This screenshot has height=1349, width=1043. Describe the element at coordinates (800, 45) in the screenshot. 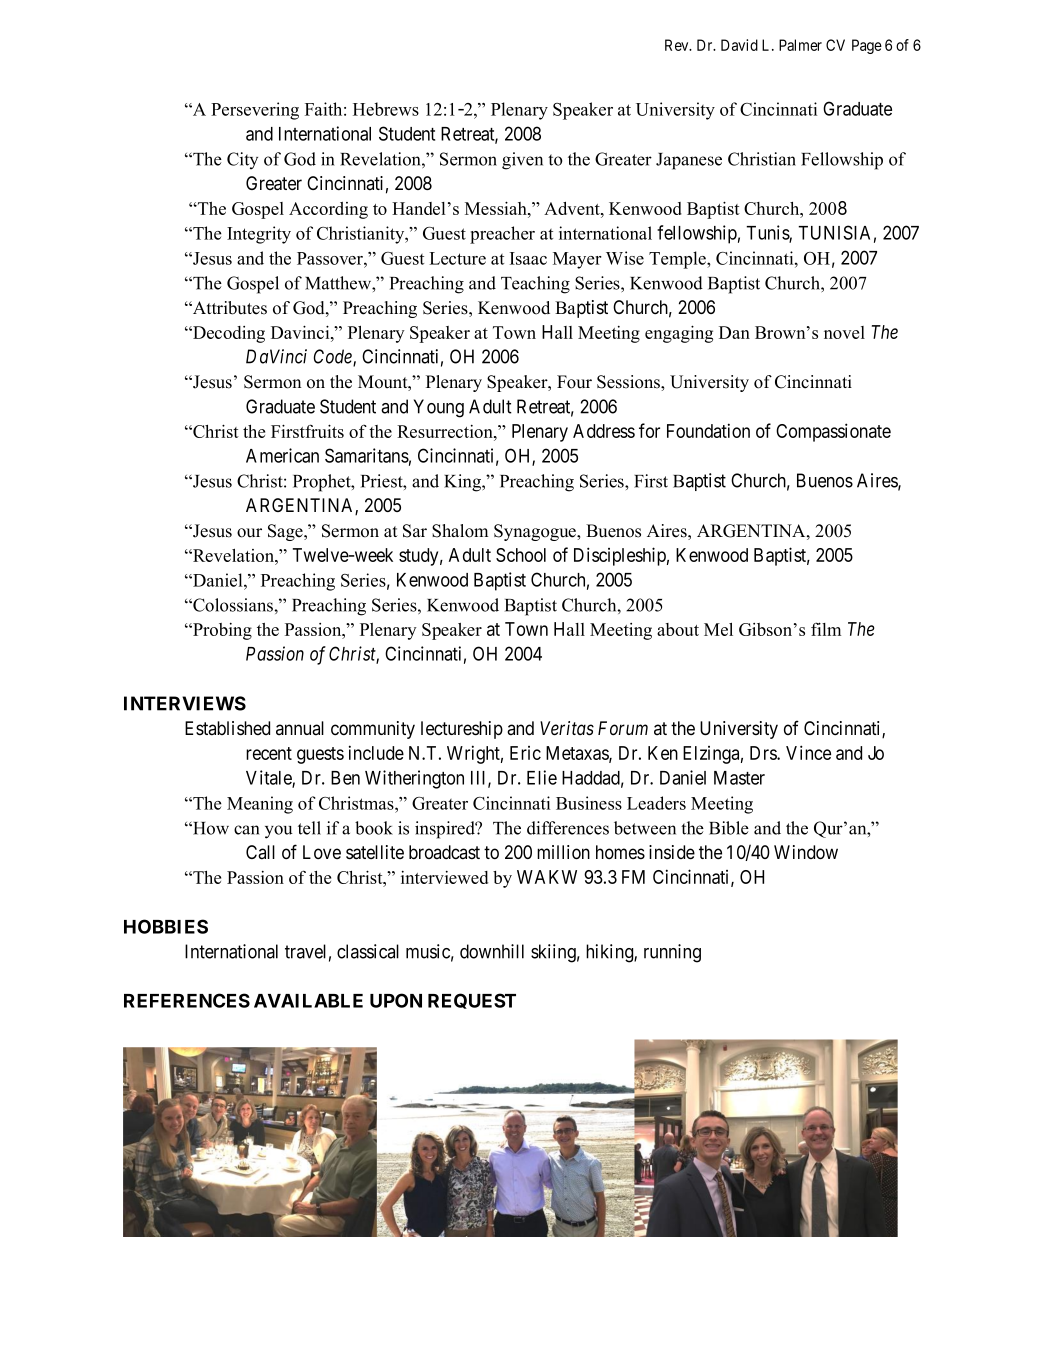

I see `Palmer` at that location.
